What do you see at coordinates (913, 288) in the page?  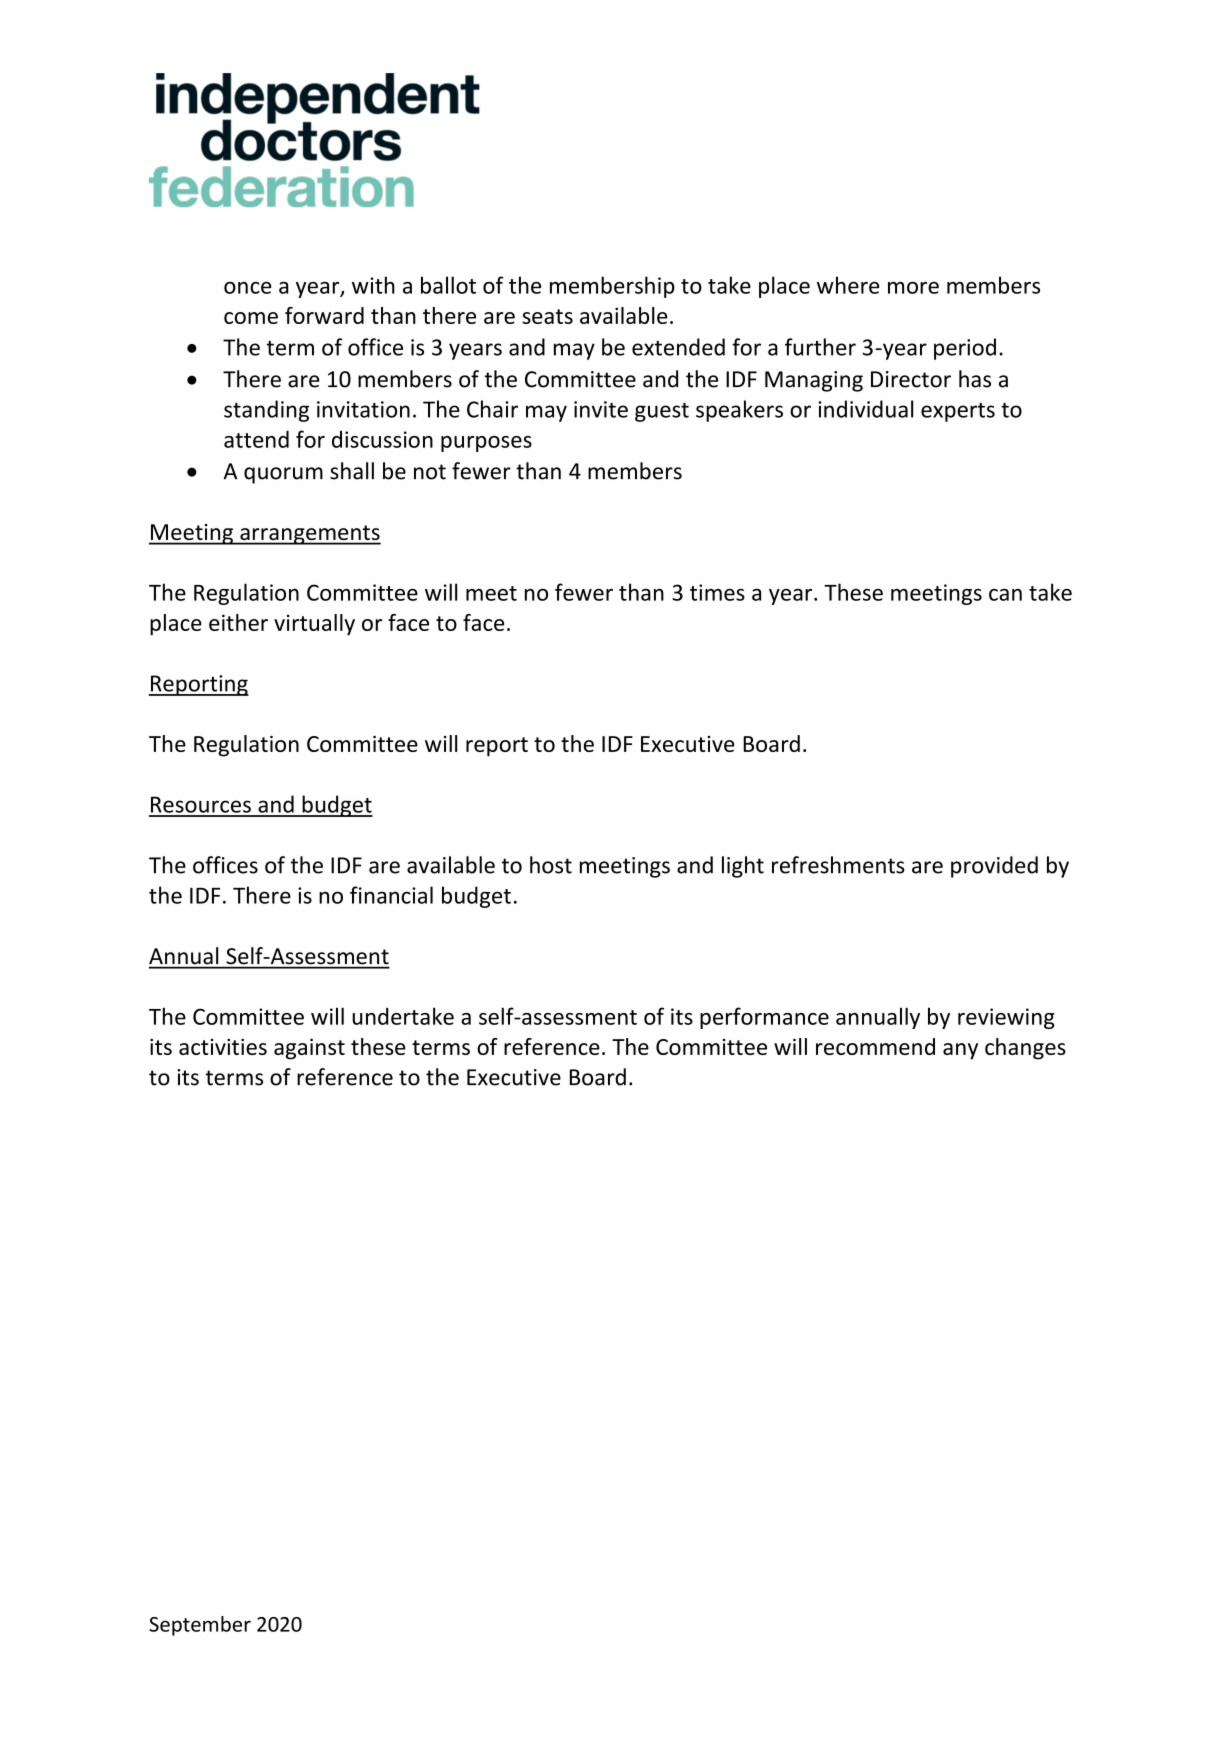 I see `more` at bounding box center [913, 288].
